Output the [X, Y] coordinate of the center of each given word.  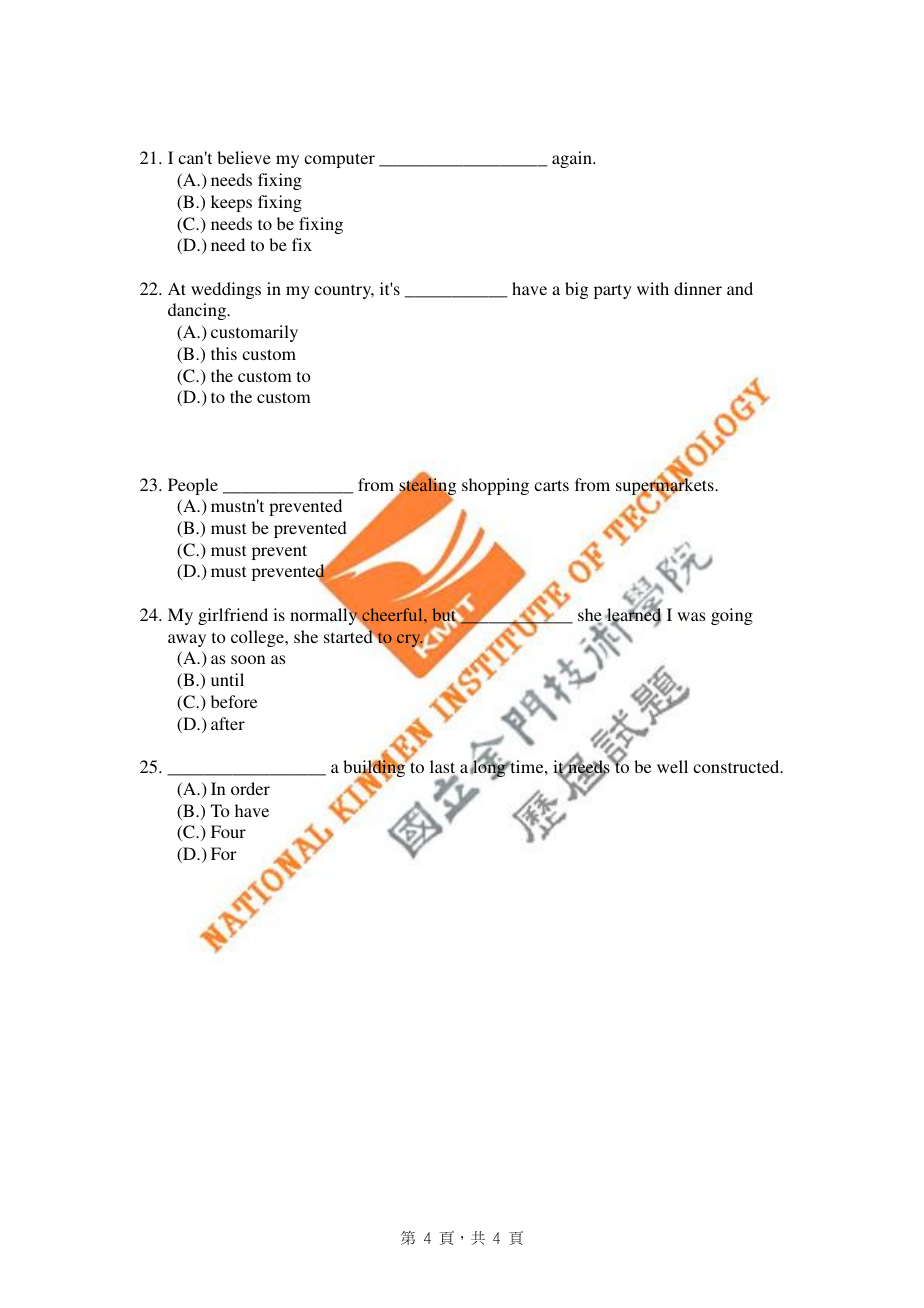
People [193, 486]
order [250, 788]
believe [244, 157]
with [653, 288]
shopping [495, 486]
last [443, 768]
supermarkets [666, 487]
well [672, 766]
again [573, 159]
